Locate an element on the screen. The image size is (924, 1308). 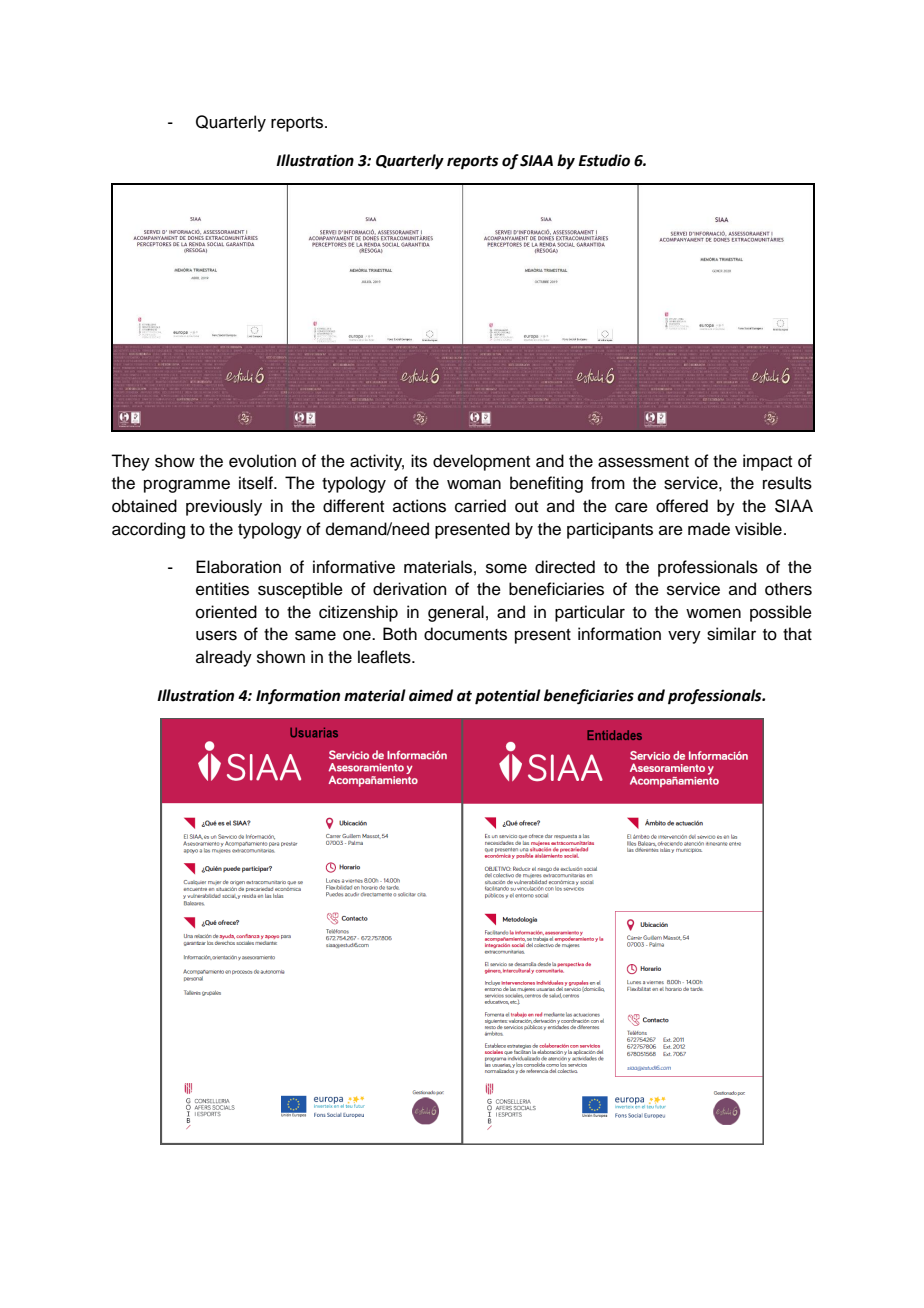
potential is located at coordinates (508, 697).
